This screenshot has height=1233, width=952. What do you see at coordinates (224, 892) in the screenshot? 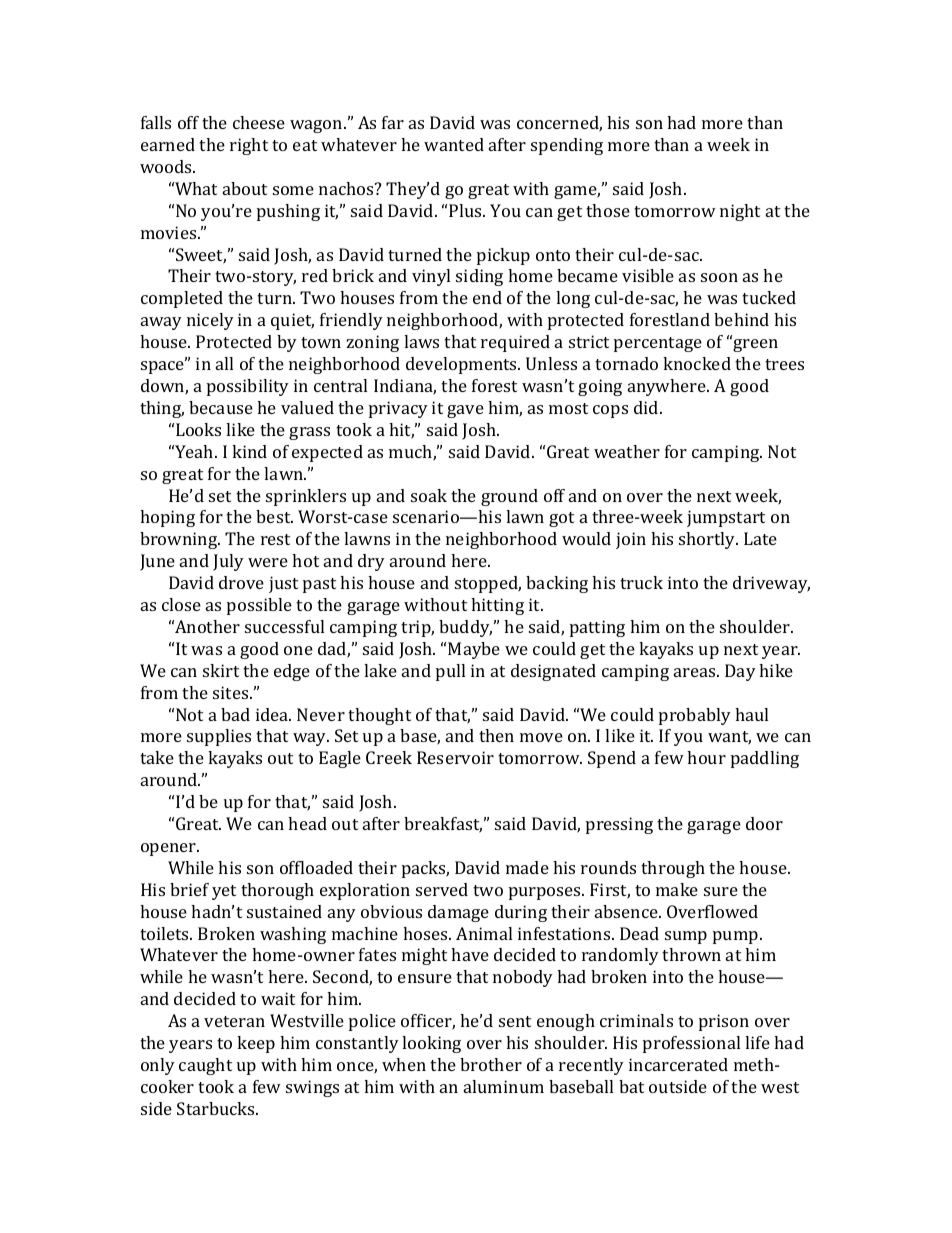
I see `yet` at bounding box center [224, 892].
